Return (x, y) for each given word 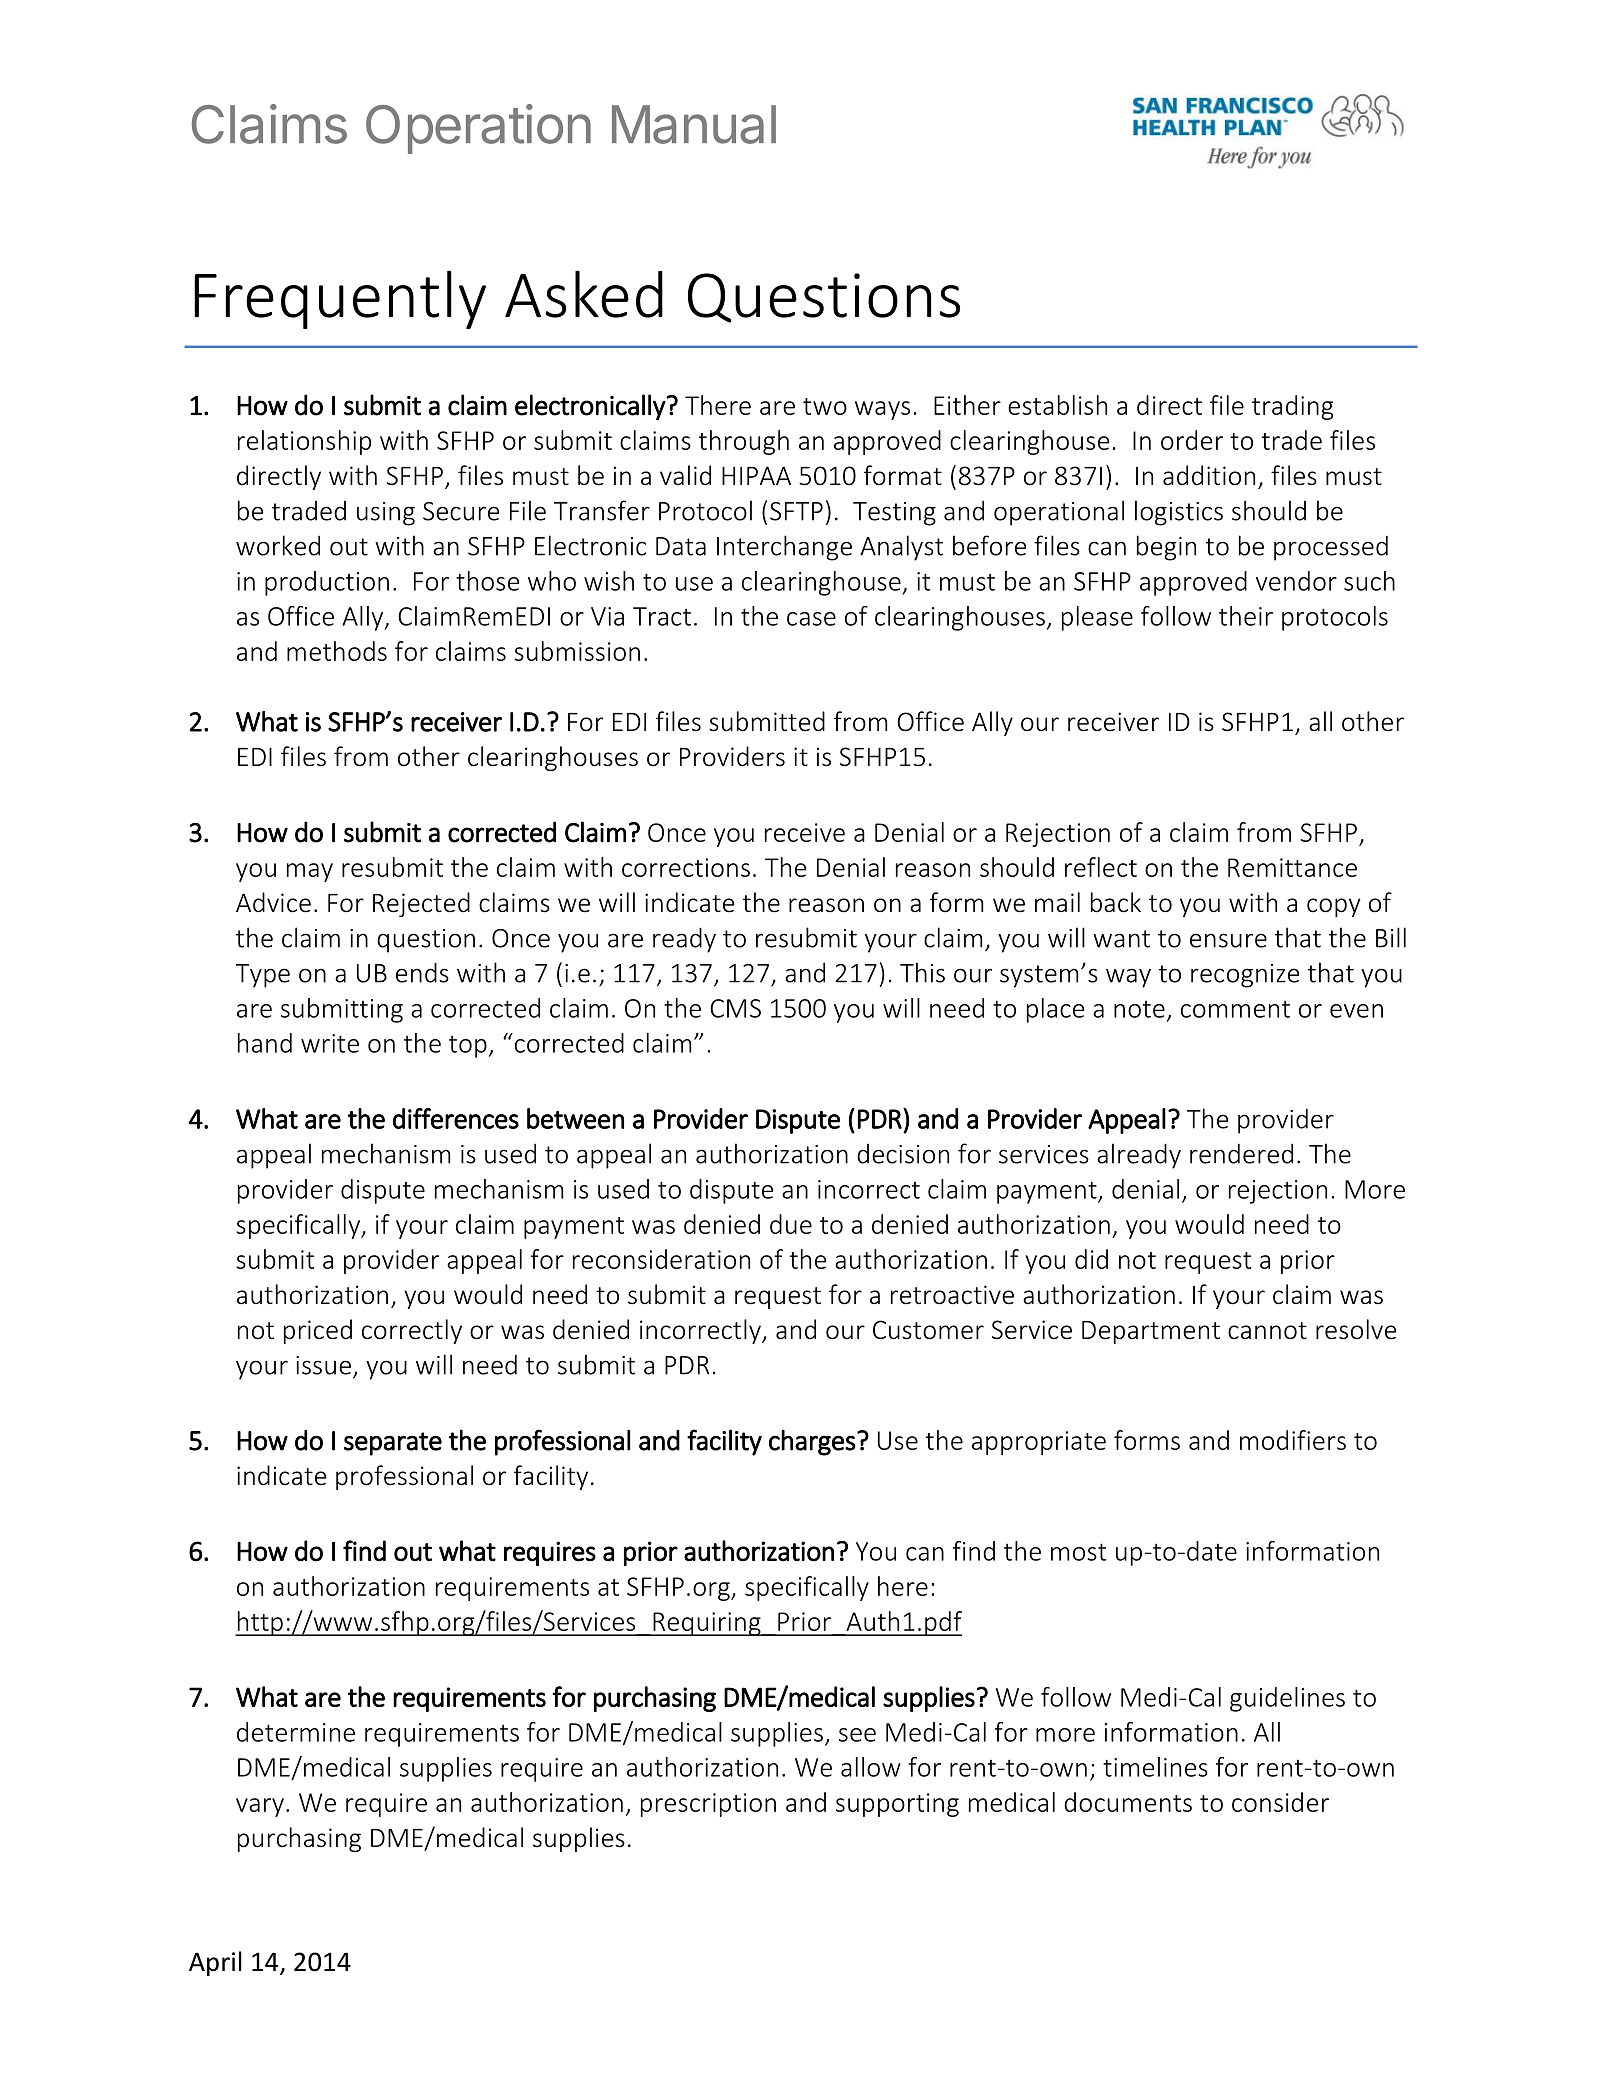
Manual (694, 124)
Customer (928, 1330)
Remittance (1292, 867)
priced (318, 1331)
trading (1292, 407)
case (811, 619)
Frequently (340, 299)
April (215, 1963)
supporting (897, 1805)
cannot (1267, 1331)
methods (337, 651)
